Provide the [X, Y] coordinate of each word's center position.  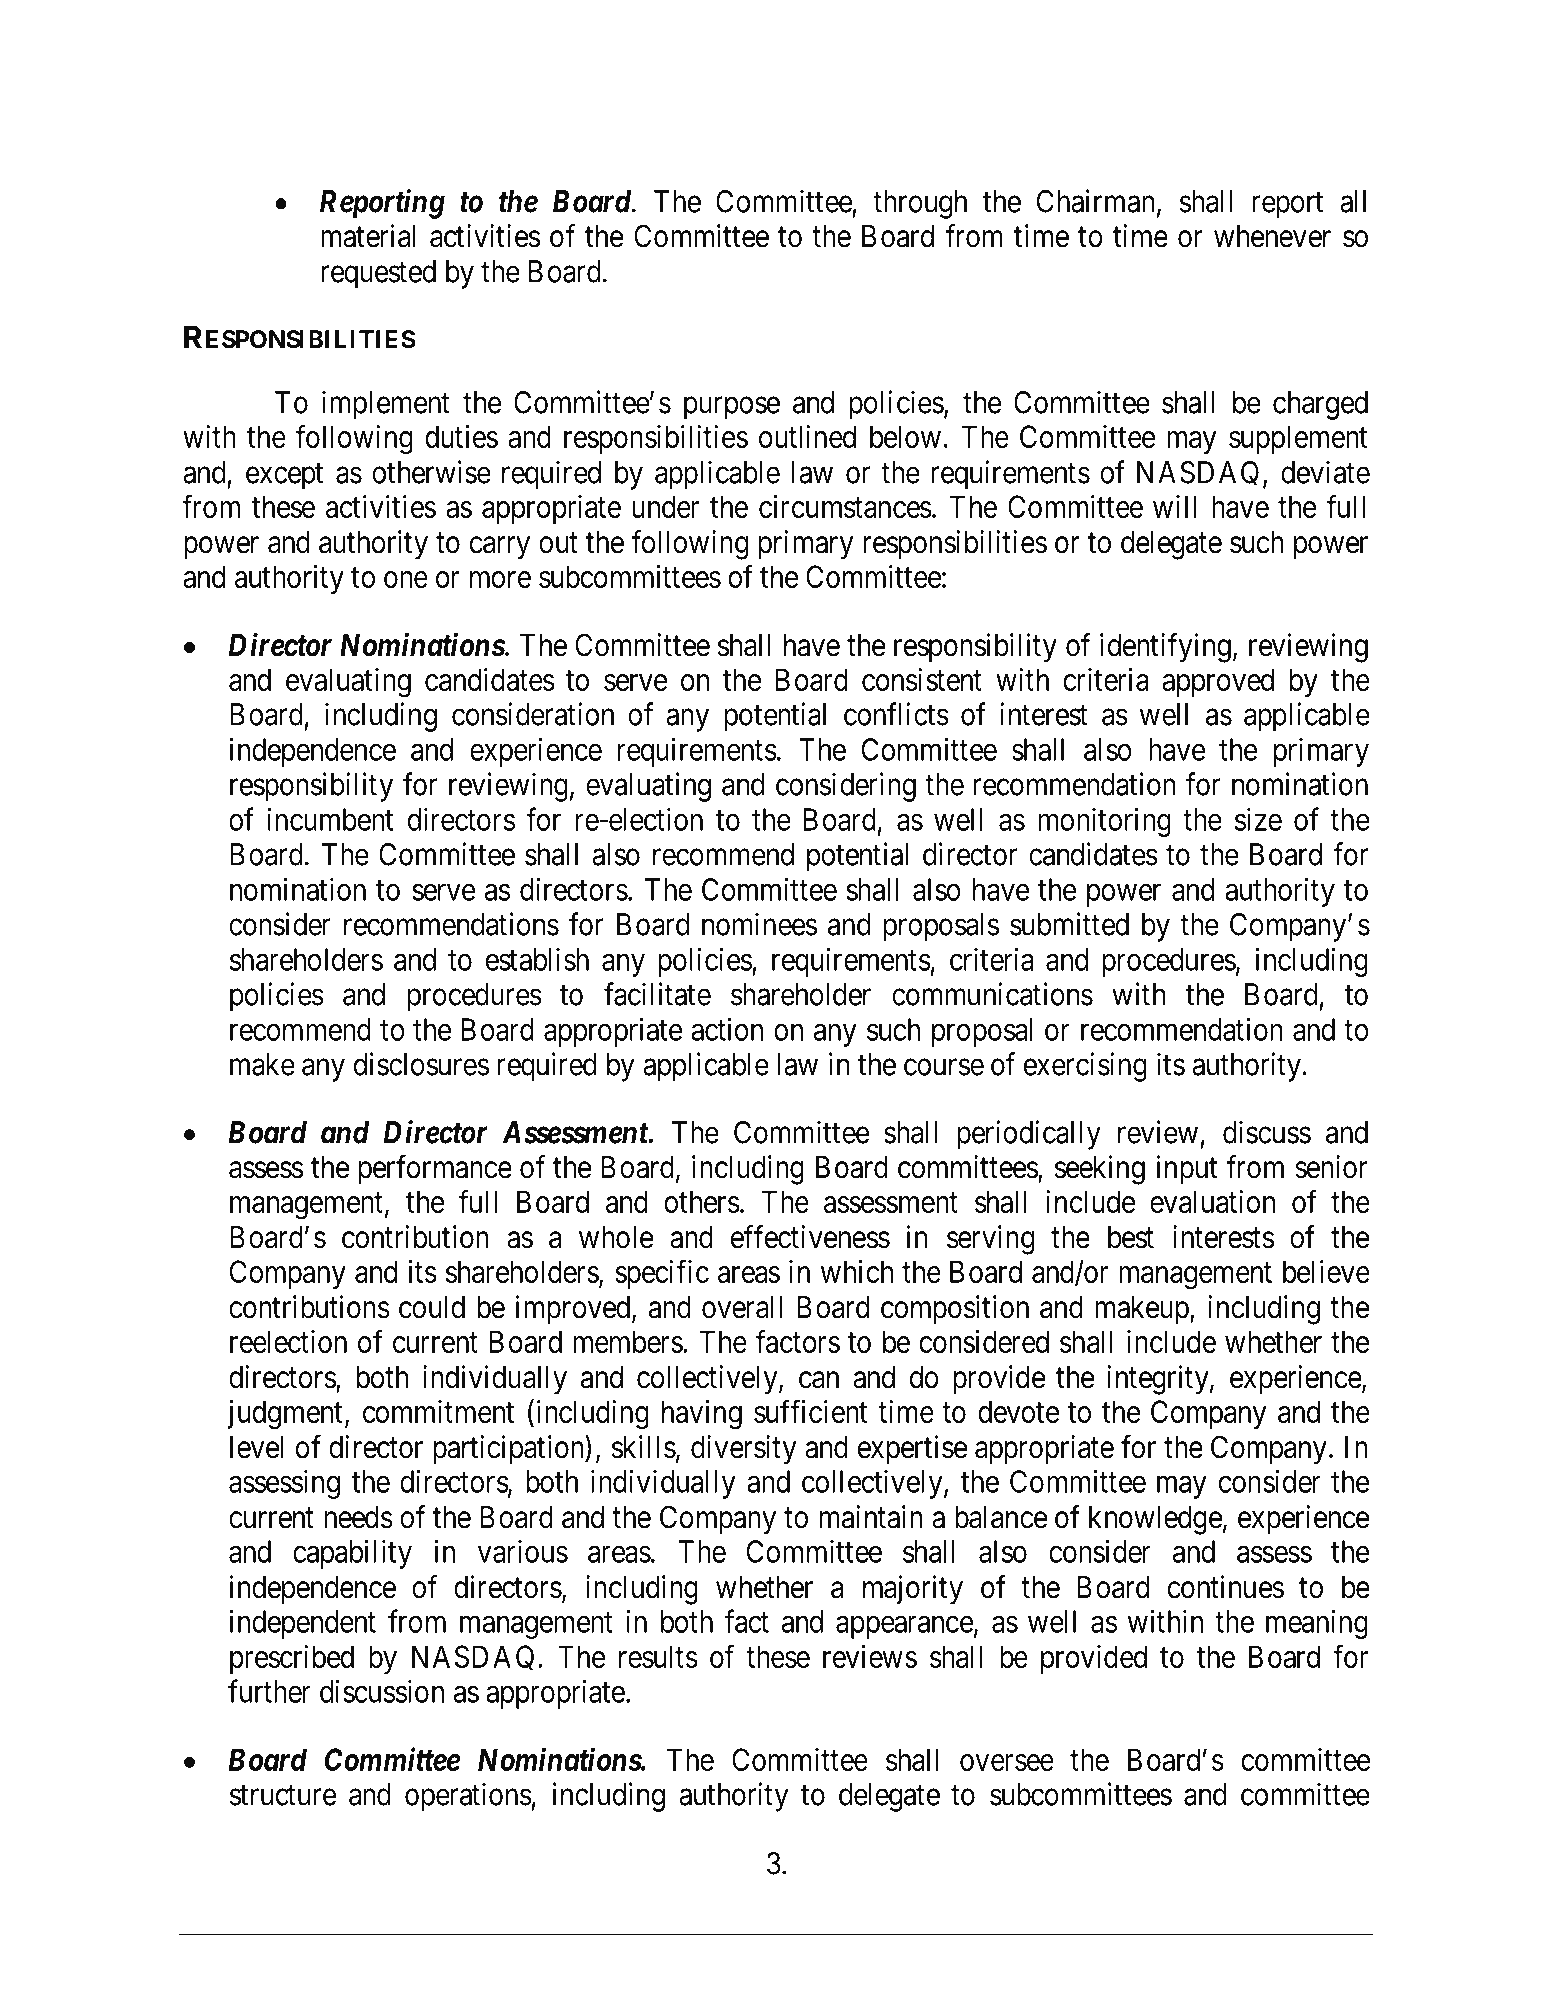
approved [1218, 682]
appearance [904, 1627]
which [857, 1271]
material [368, 236]
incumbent [330, 819]
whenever [1272, 236]
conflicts [896, 714]
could [432, 1307]
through [920, 204]
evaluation [1212, 1201]
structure [283, 1795]
